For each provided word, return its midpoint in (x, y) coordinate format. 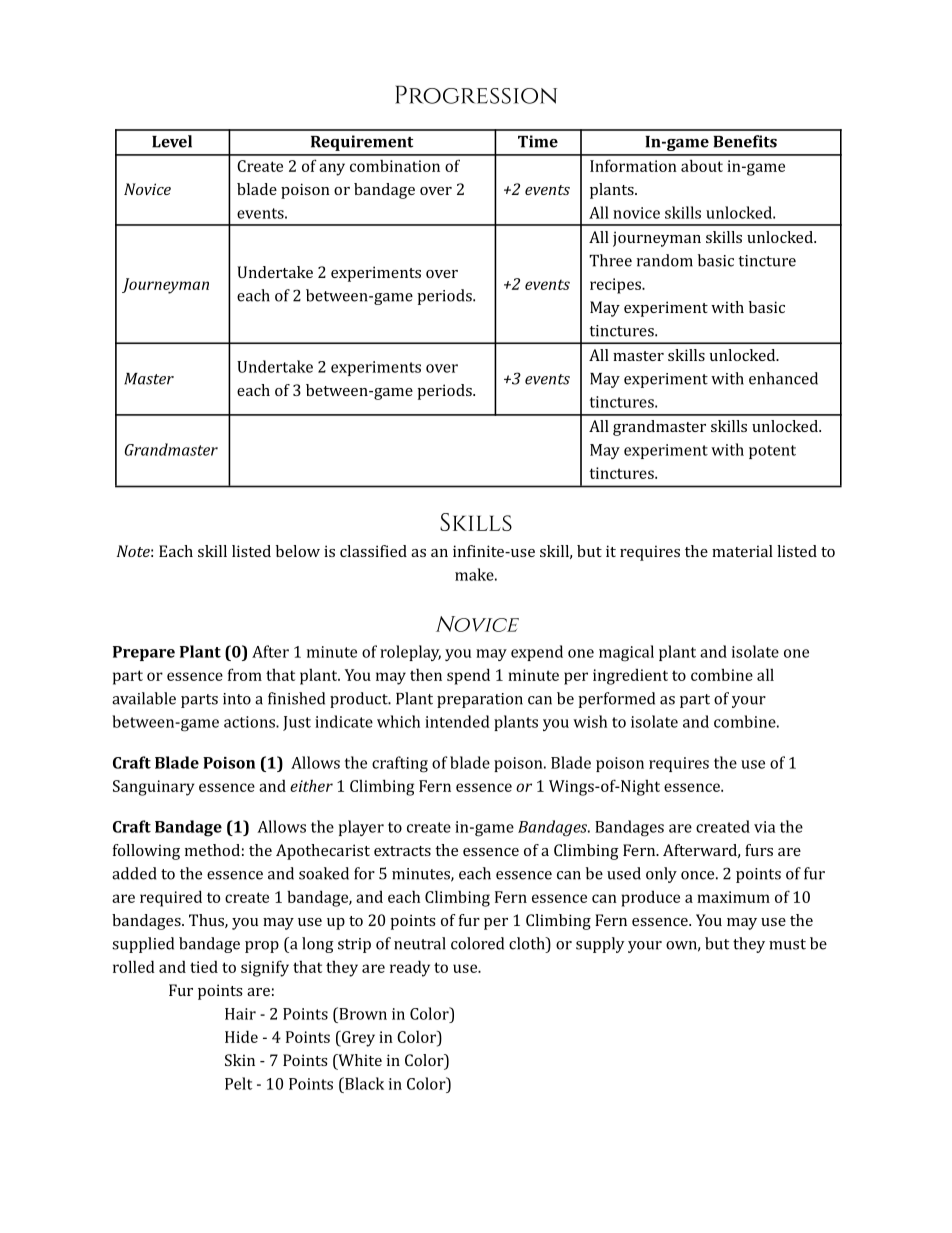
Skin (240, 1060)
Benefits (745, 141)
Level (172, 141)
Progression (476, 94)
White (359, 1061)
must (787, 944)
